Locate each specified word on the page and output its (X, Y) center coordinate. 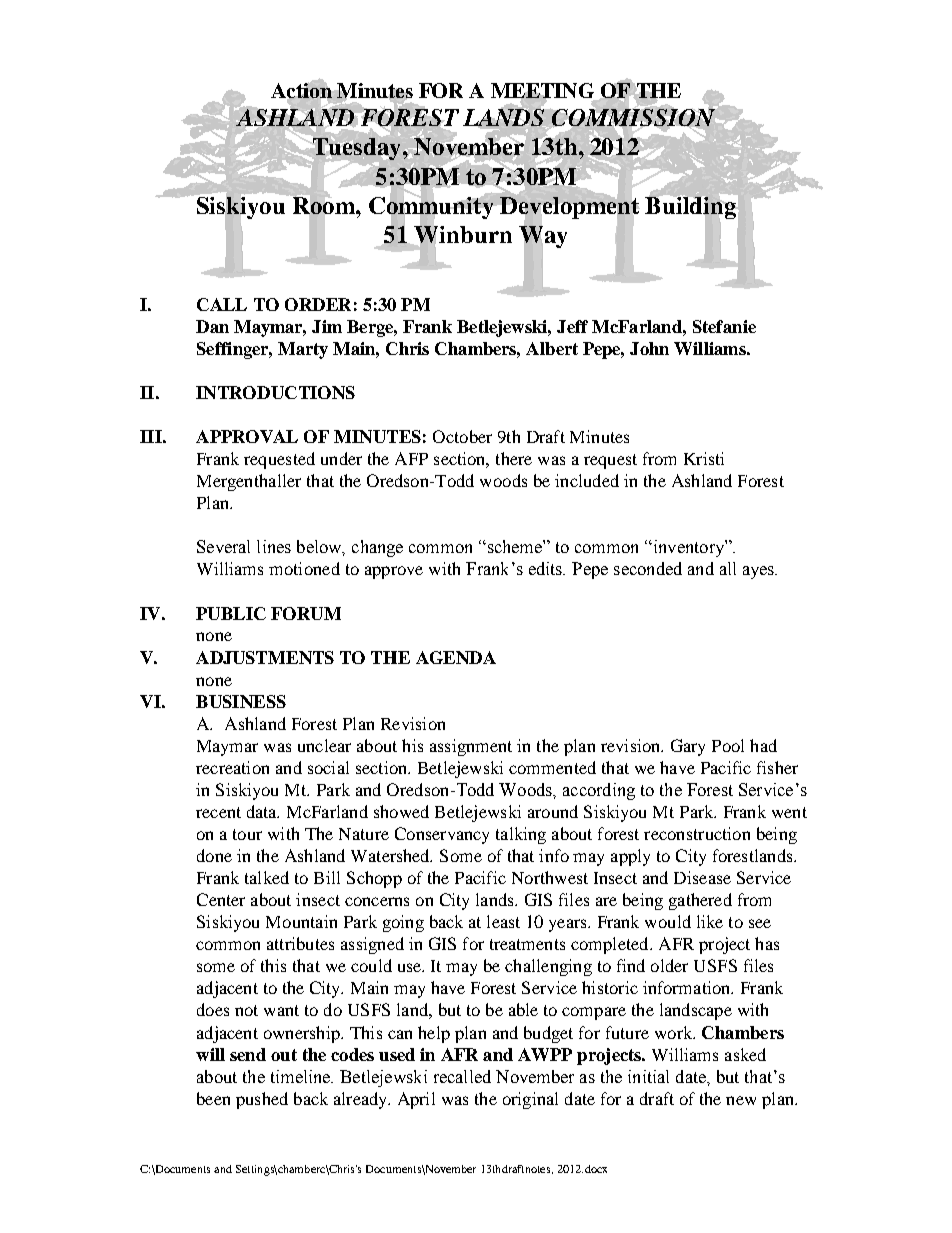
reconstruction (697, 833)
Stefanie (724, 326)
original (530, 1100)
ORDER (318, 304)
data (263, 811)
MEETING (544, 92)
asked (745, 1054)
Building (690, 208)
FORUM (306, 613)
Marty (303, 350)
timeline (302, 1076)
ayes (759, 572)
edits (547, 568)
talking (521, 835)
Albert (552, 348)
